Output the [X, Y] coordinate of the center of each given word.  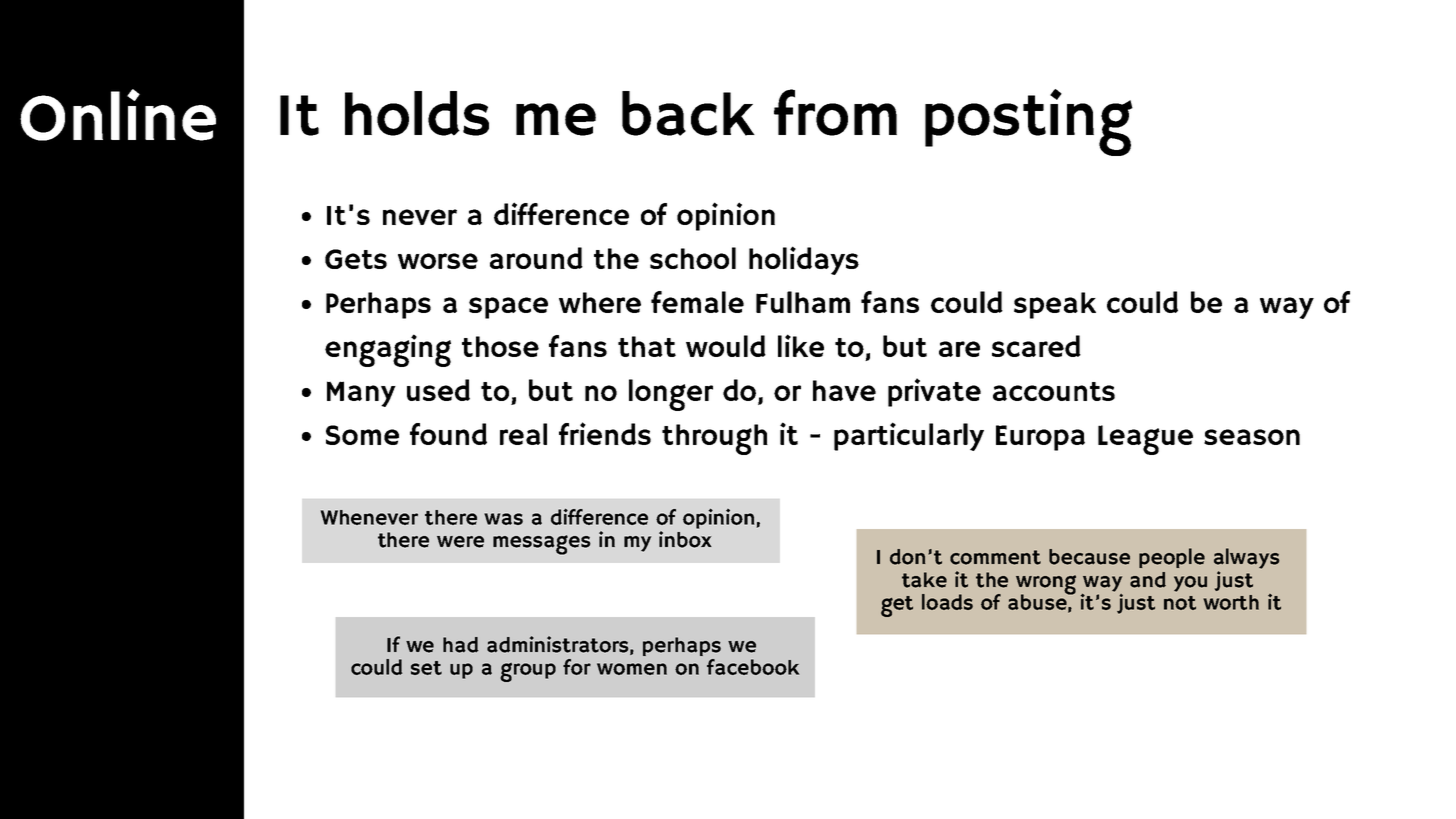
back [688, 113]
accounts [1054, 391]
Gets [356, 259]
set [426, 668]
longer [671, 395]
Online [118, 115]
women [632, 669]
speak [1055, 305]
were [460, 542]
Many [361, 394]
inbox [685, 538]
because [1089, 557]
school [693, 258]
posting [1029, 122]
